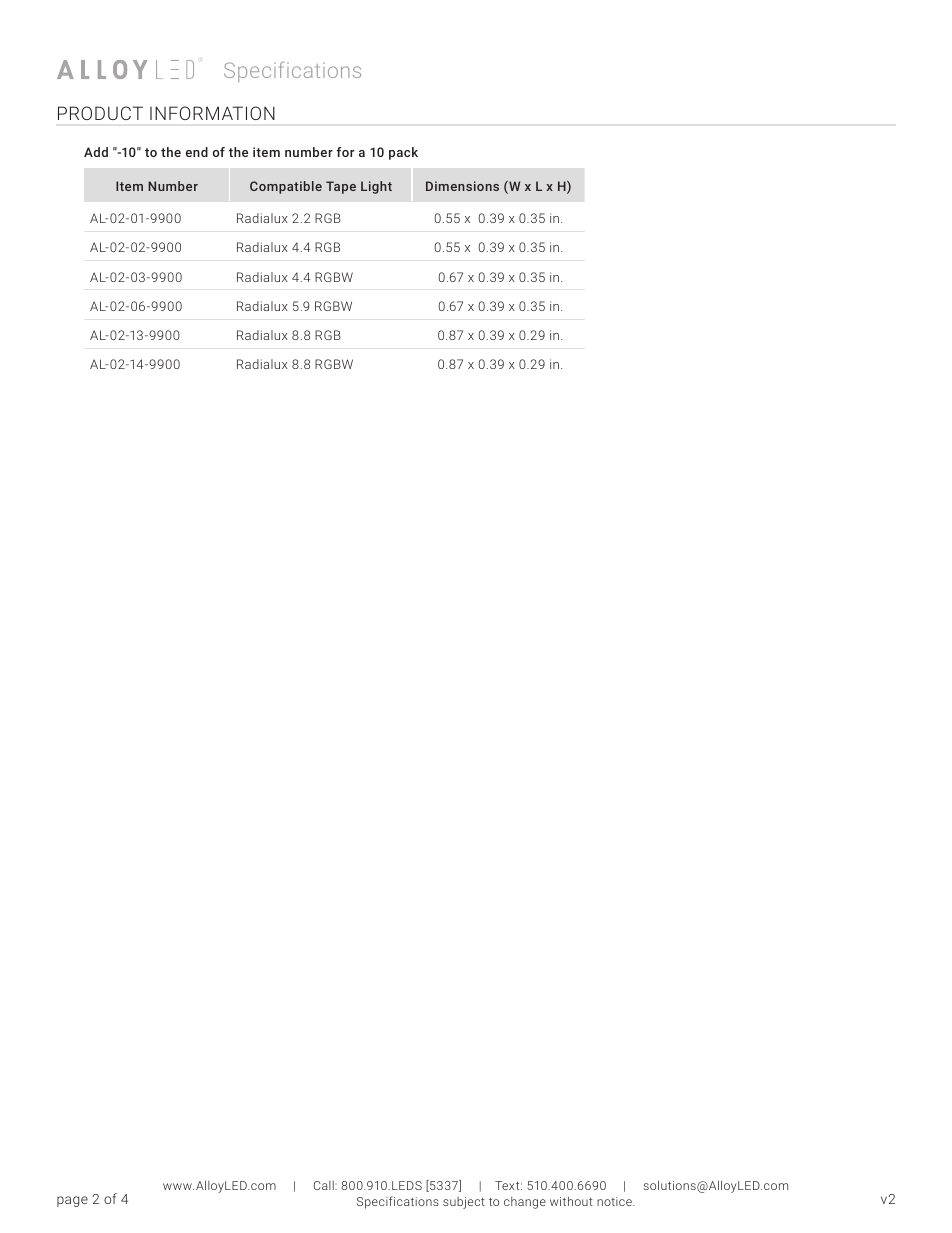  What do you see at coordinates (325, 1185) in the screenshot?
I see `Call` at bounding box center [325, 1185].
